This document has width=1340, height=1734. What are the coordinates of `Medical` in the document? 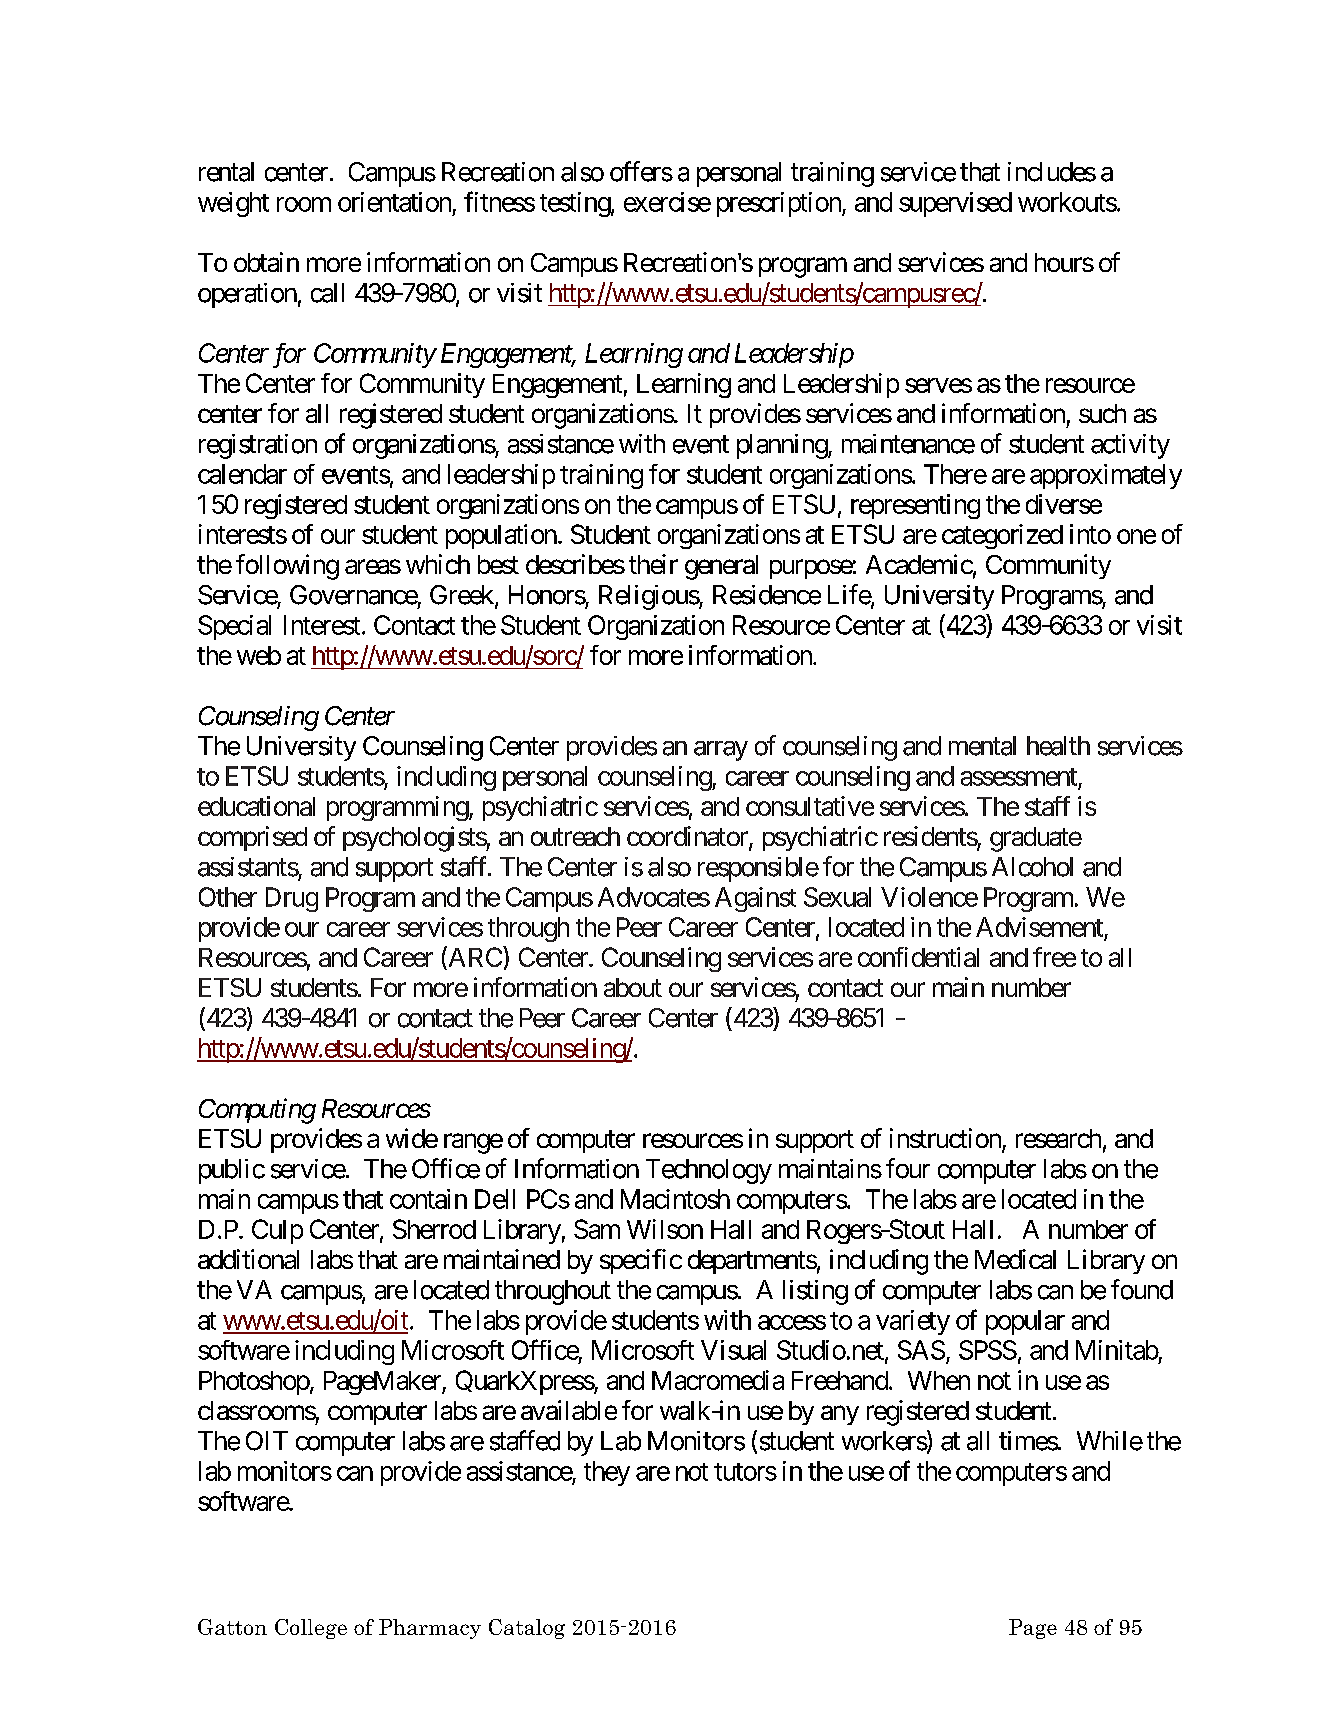 It's located at (1015, 1259).
